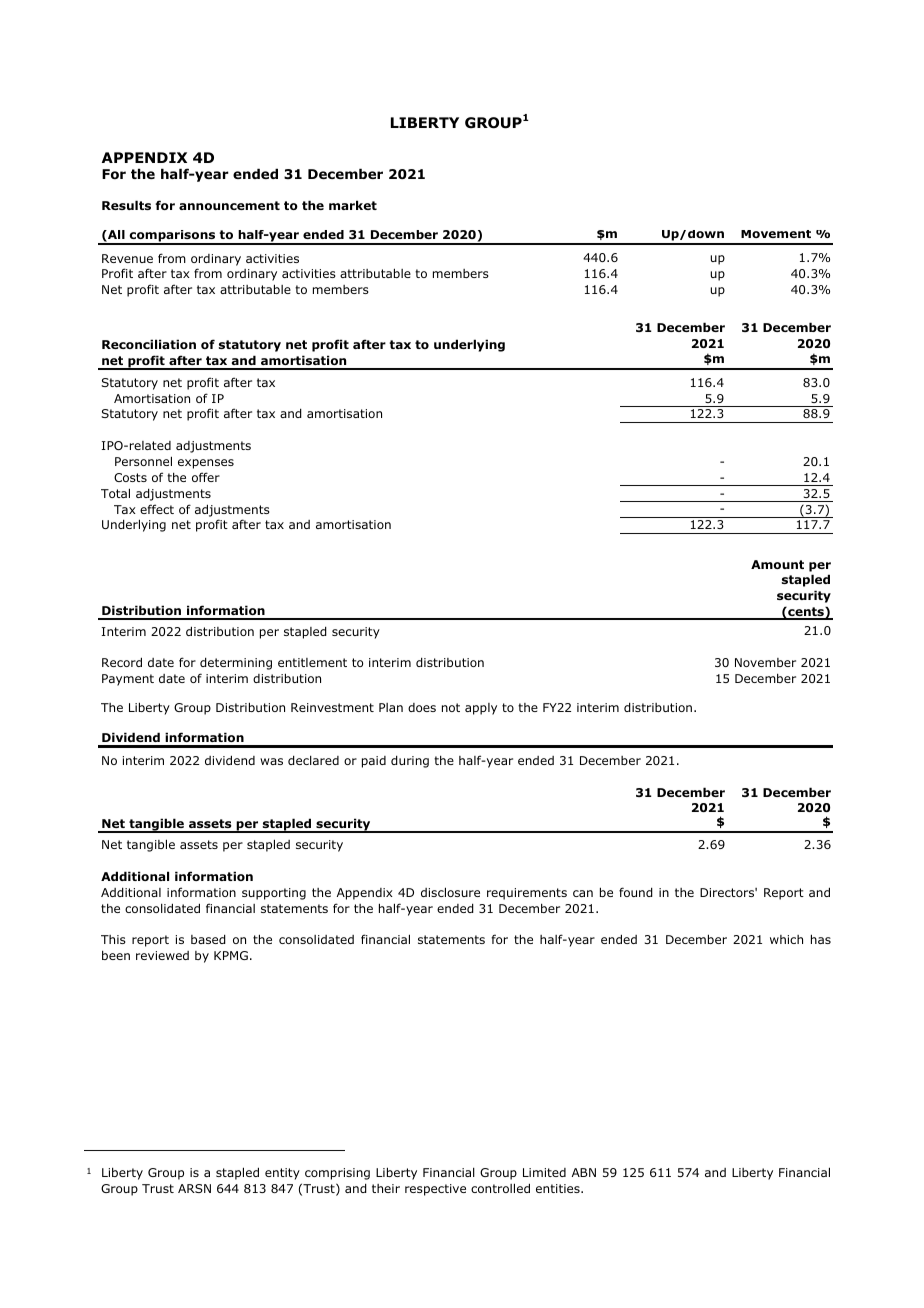  I want to click on entity, so click(282, 1174).
